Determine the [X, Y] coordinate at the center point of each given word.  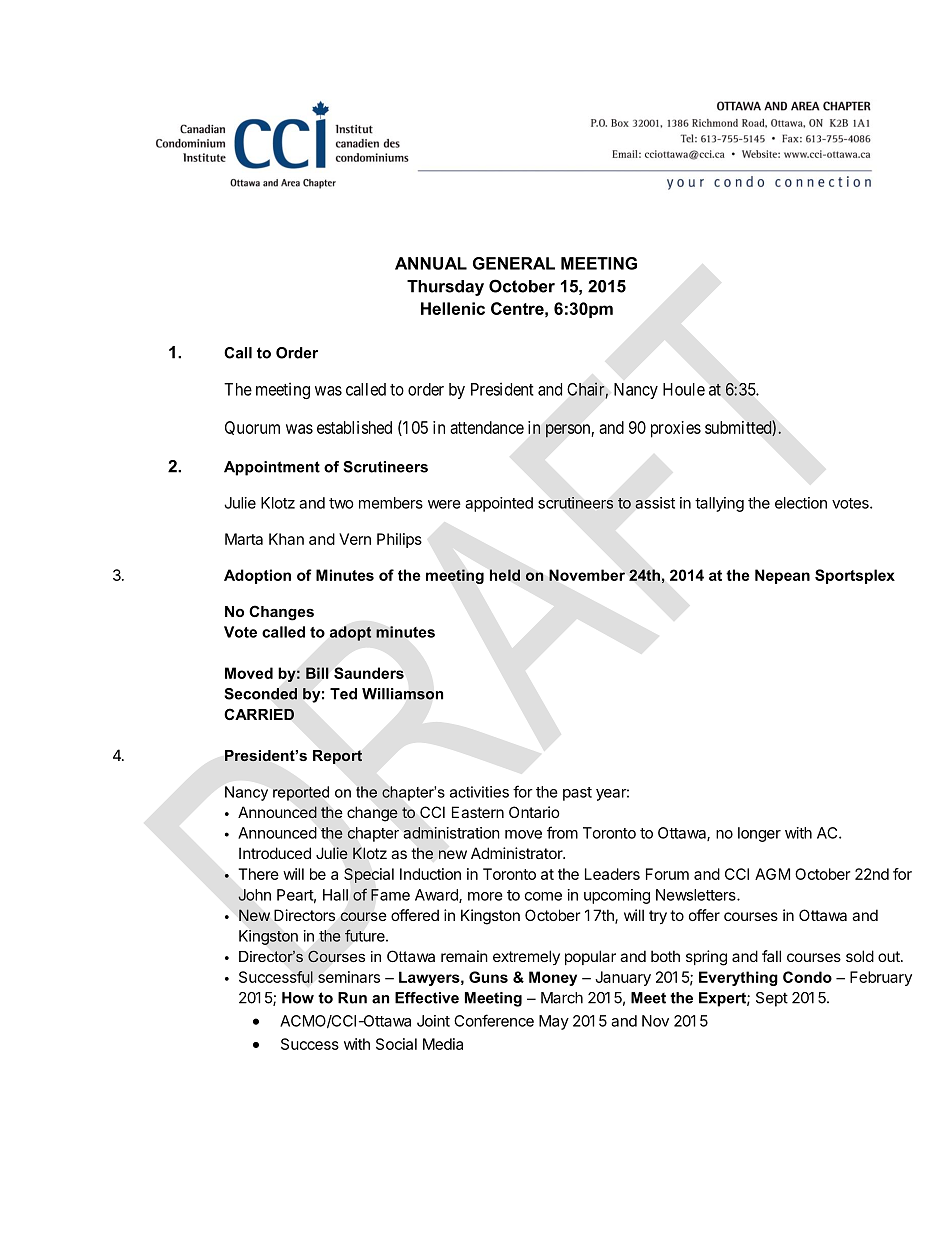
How [298, 998]
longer [759, 834]
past [577, 794]
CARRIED [259, 714]
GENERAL [514, 263]
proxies [676, 429]
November [587, 575]
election [801, 503]
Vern [355, 539]
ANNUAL [431, 263]
